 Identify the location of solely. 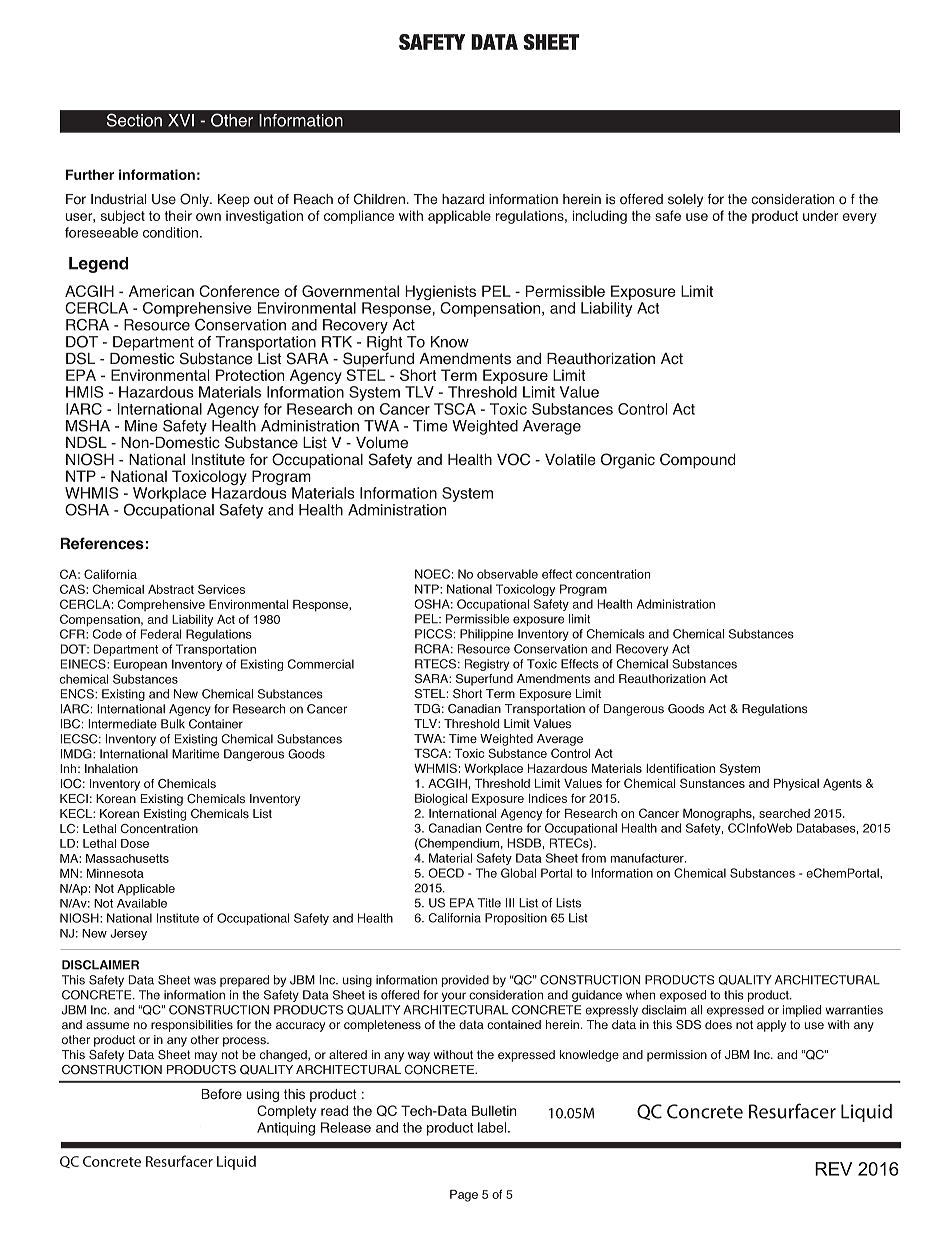
(685, 200).
